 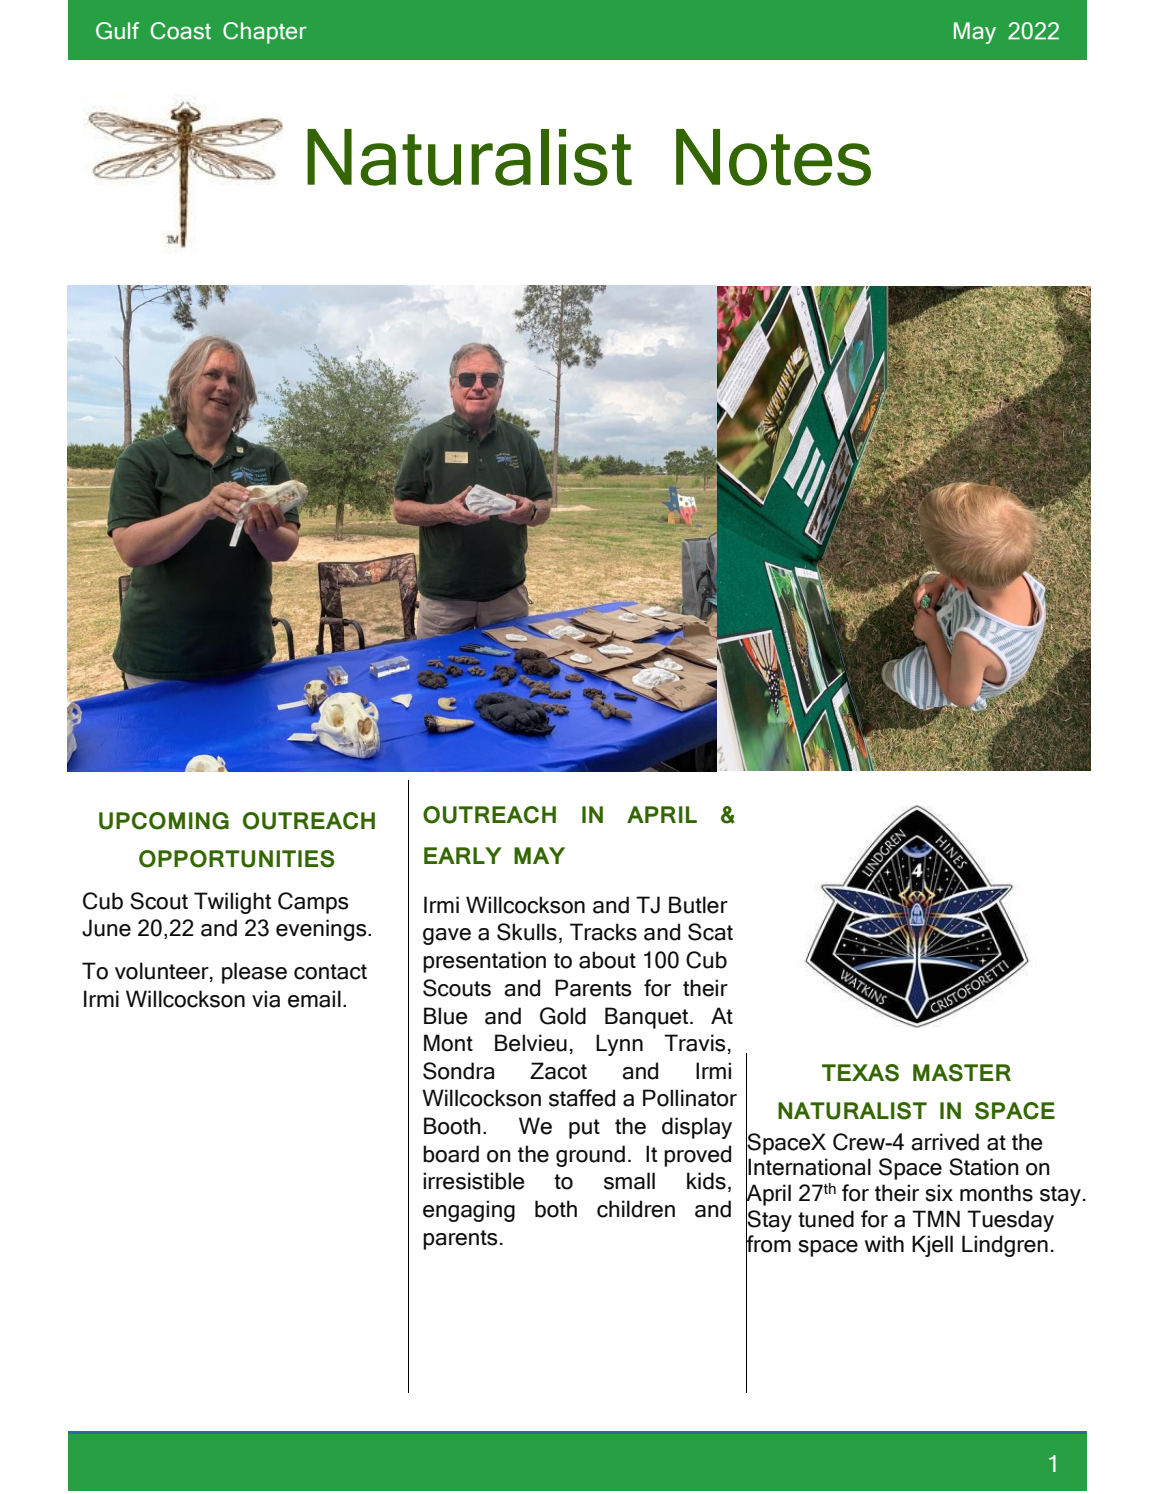 I want to click on Butler, so click(x=698, y=905).
